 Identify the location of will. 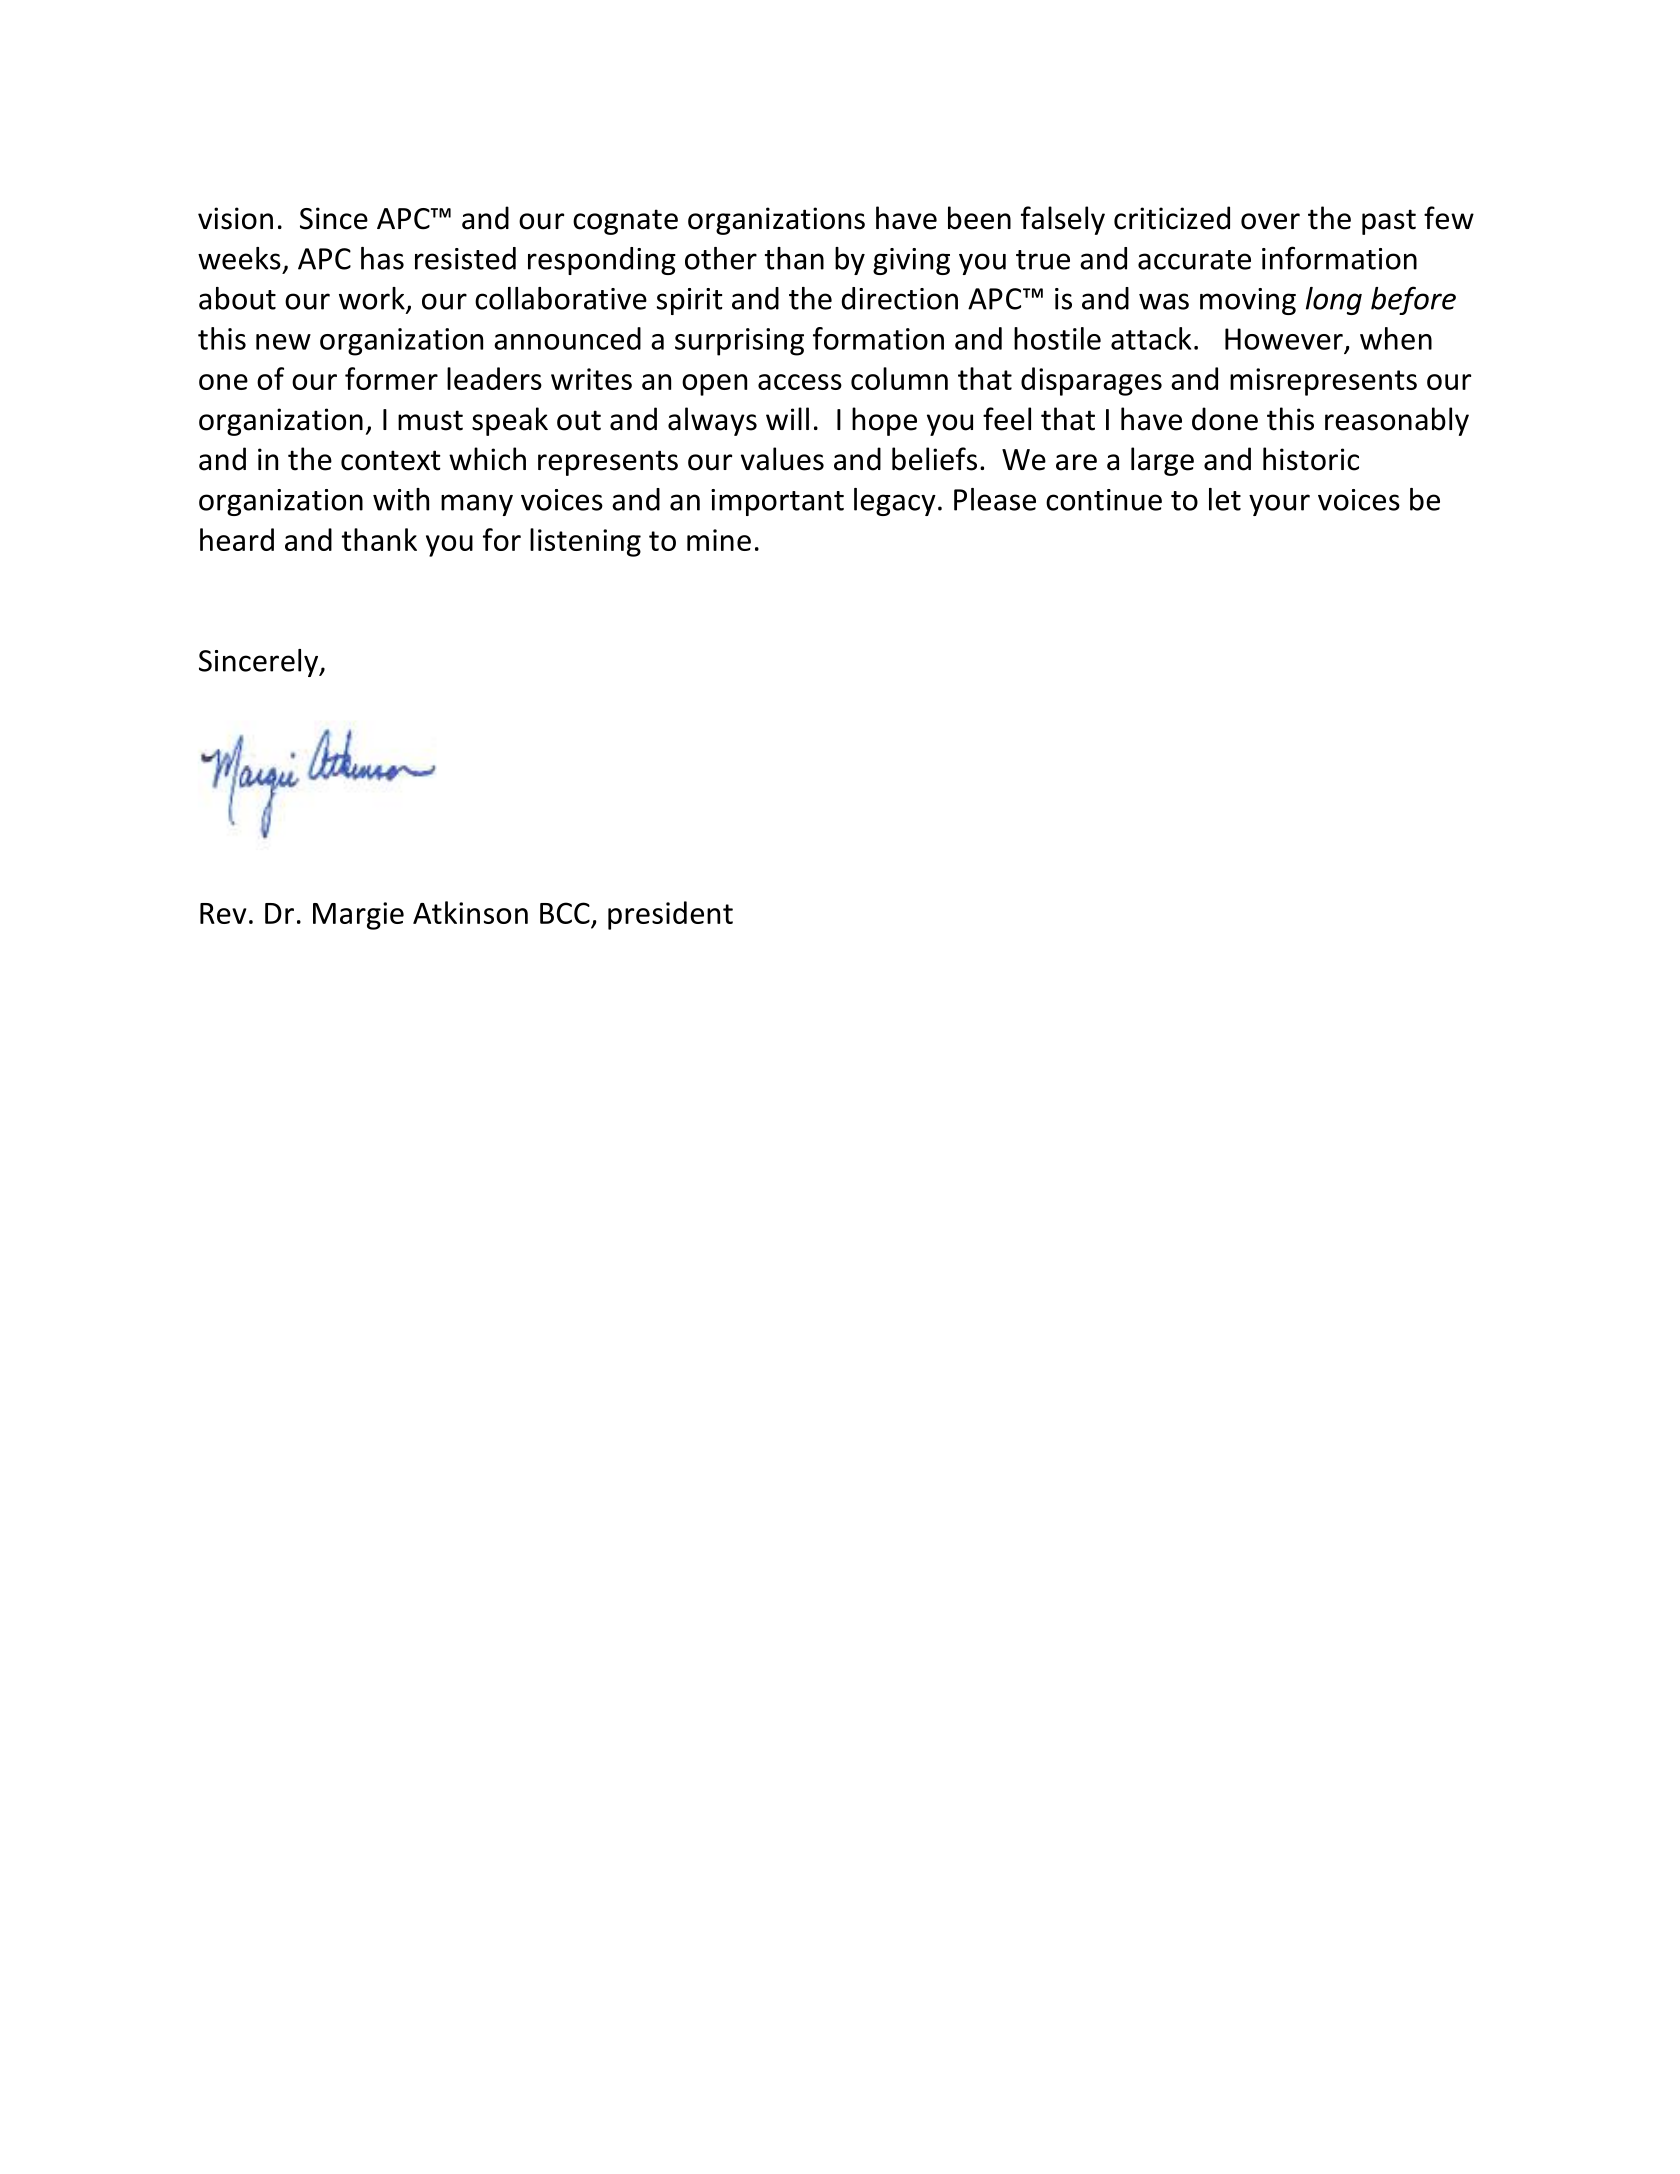
(787, 418).
